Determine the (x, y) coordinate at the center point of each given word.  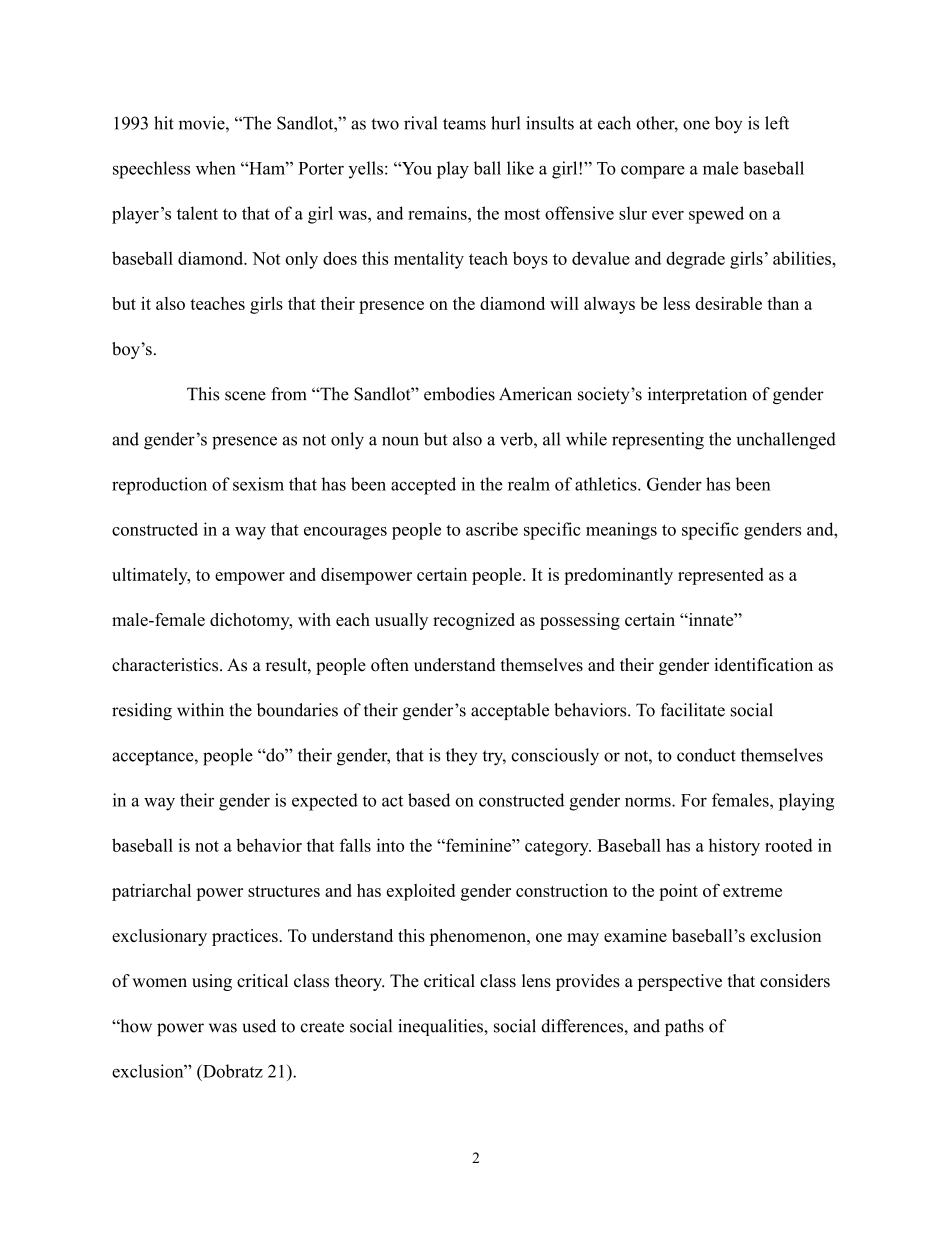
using (212, 982)
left (777, 123)
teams (464, 124)
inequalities (441, 1027)
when (216, 168)
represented (721, 576)
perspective (680, 982)
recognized (474, 621)
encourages (345, 533)
